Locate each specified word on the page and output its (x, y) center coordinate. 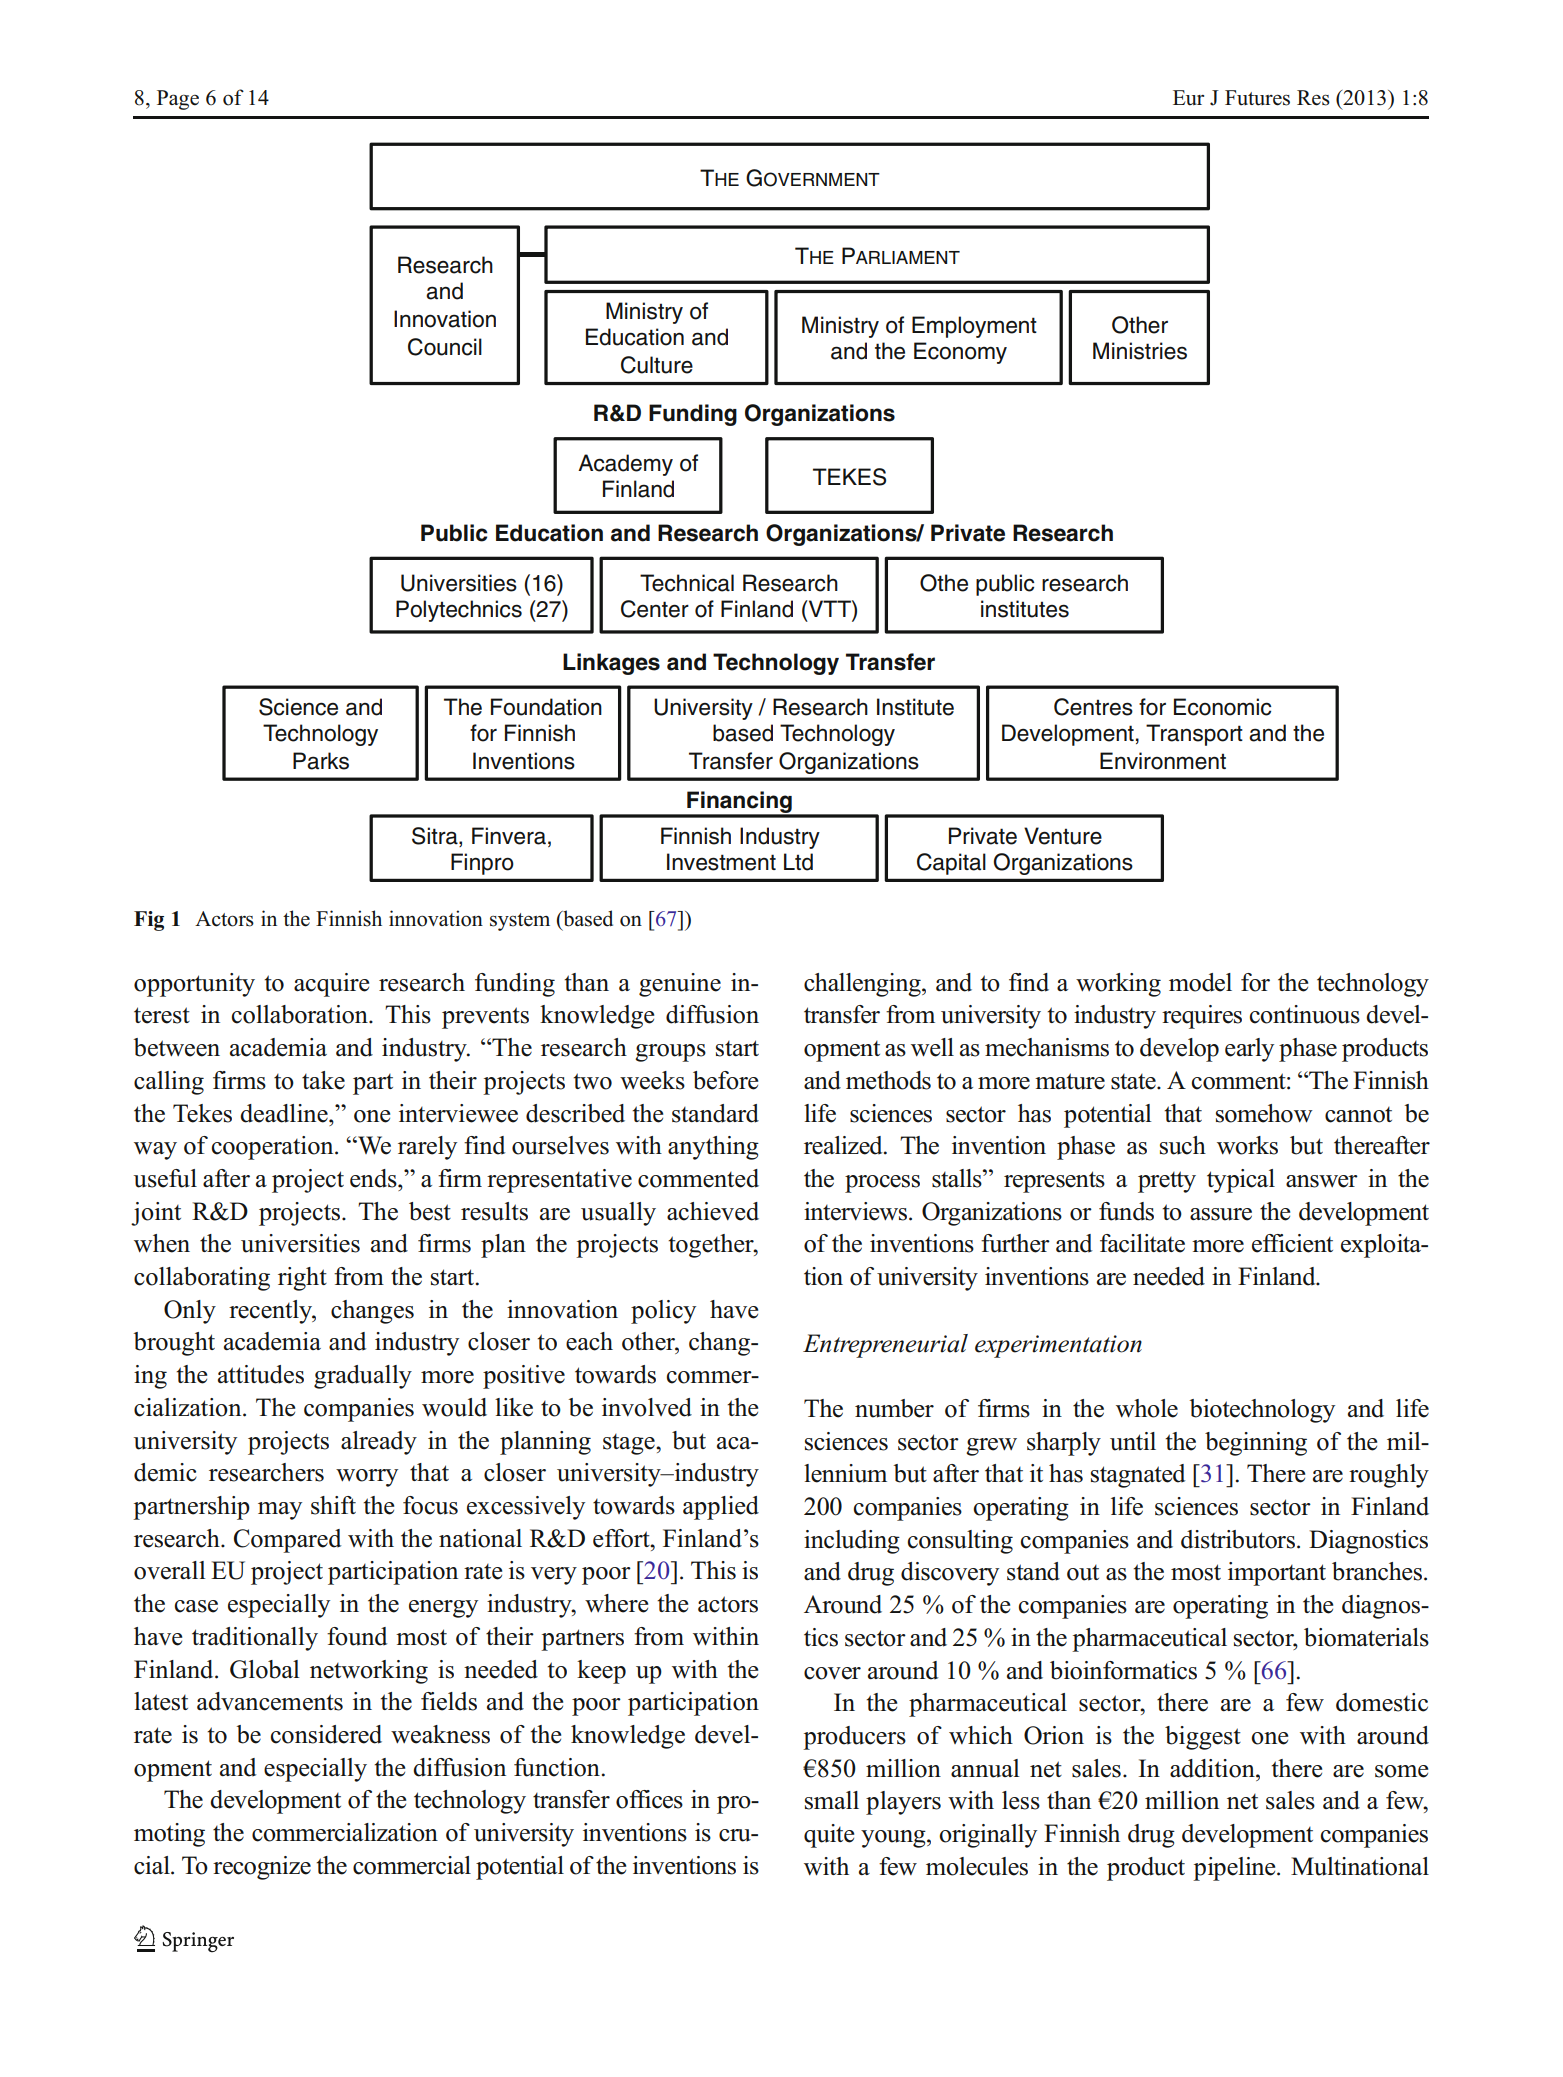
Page (178, 100)
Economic (1222, 707)
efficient (1292, 1243)
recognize (262, 1868)
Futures (1257, 98)
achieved (713, 1211)
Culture (657, 365)
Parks (321, 761)
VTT (829, 608)
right (302, 1279)
